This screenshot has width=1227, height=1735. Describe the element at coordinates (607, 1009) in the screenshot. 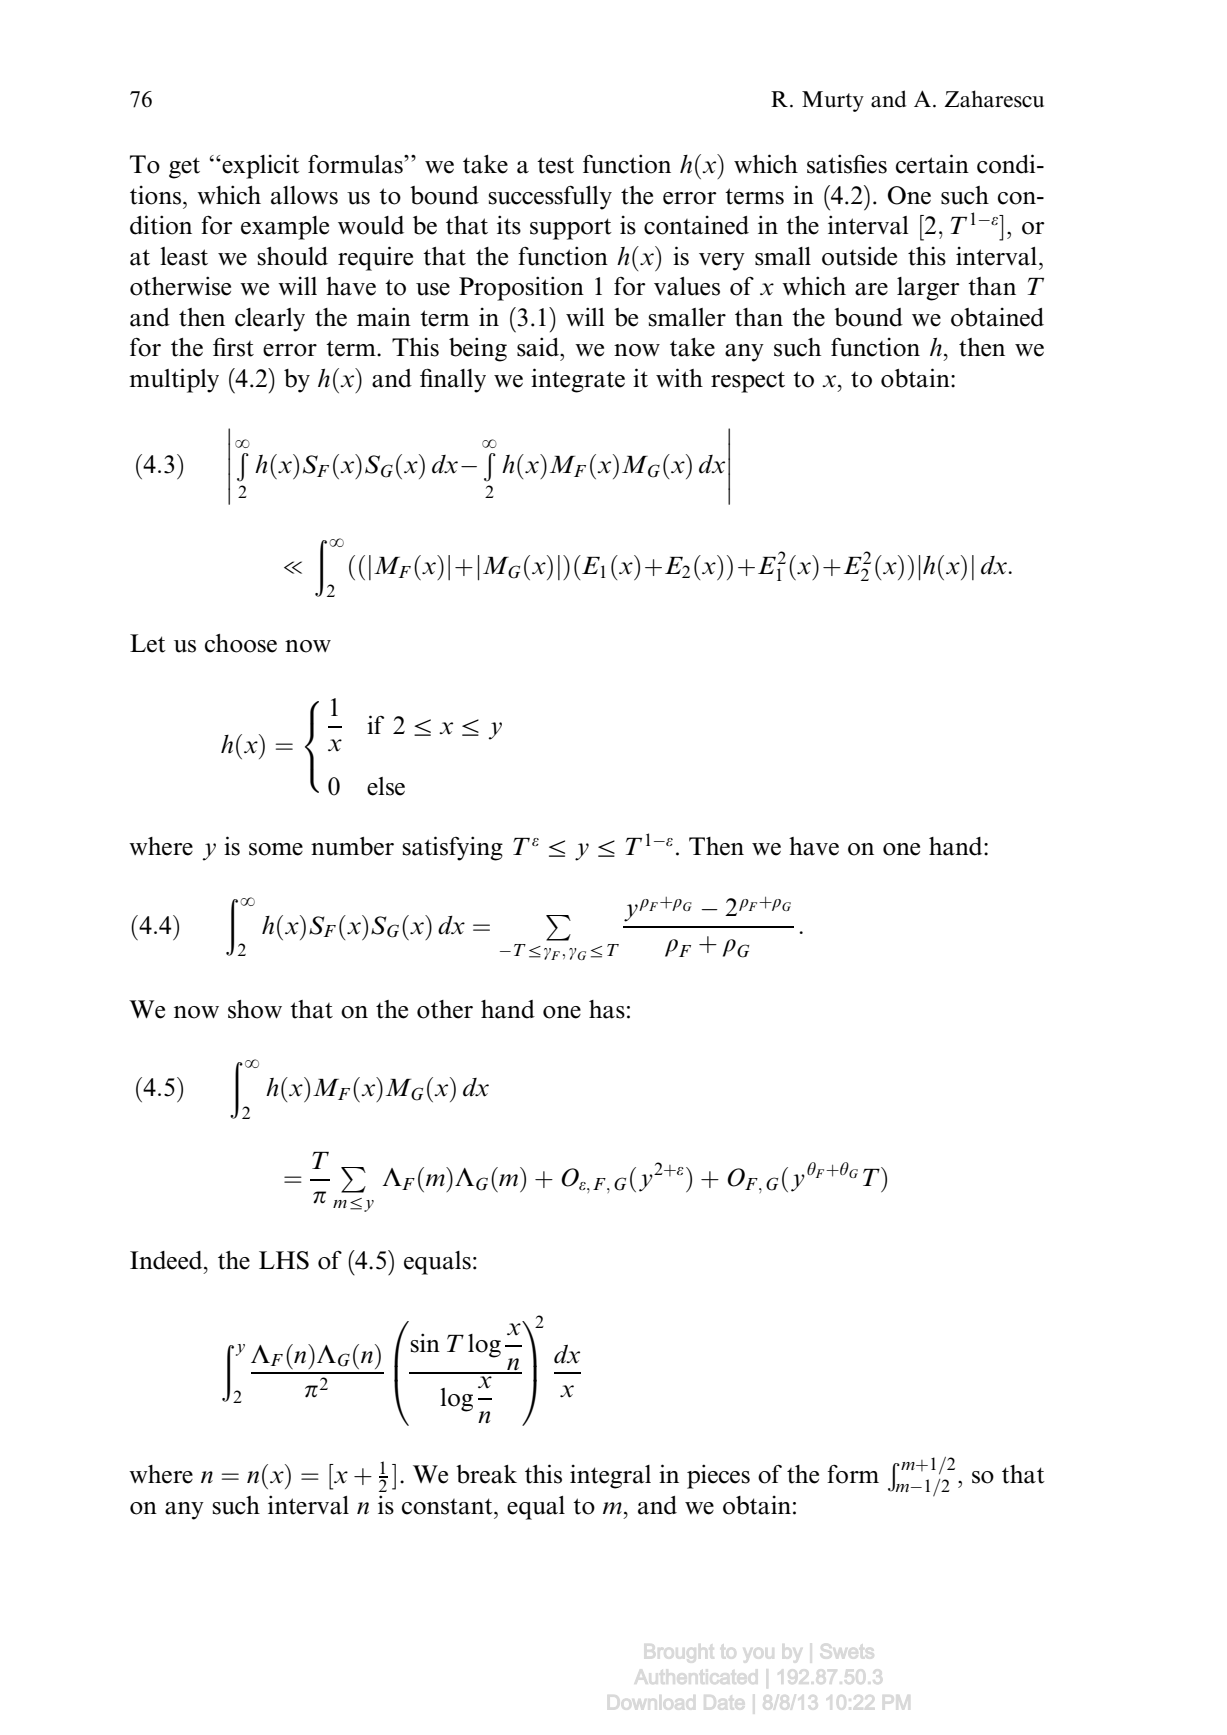

I see `has` at that location.
